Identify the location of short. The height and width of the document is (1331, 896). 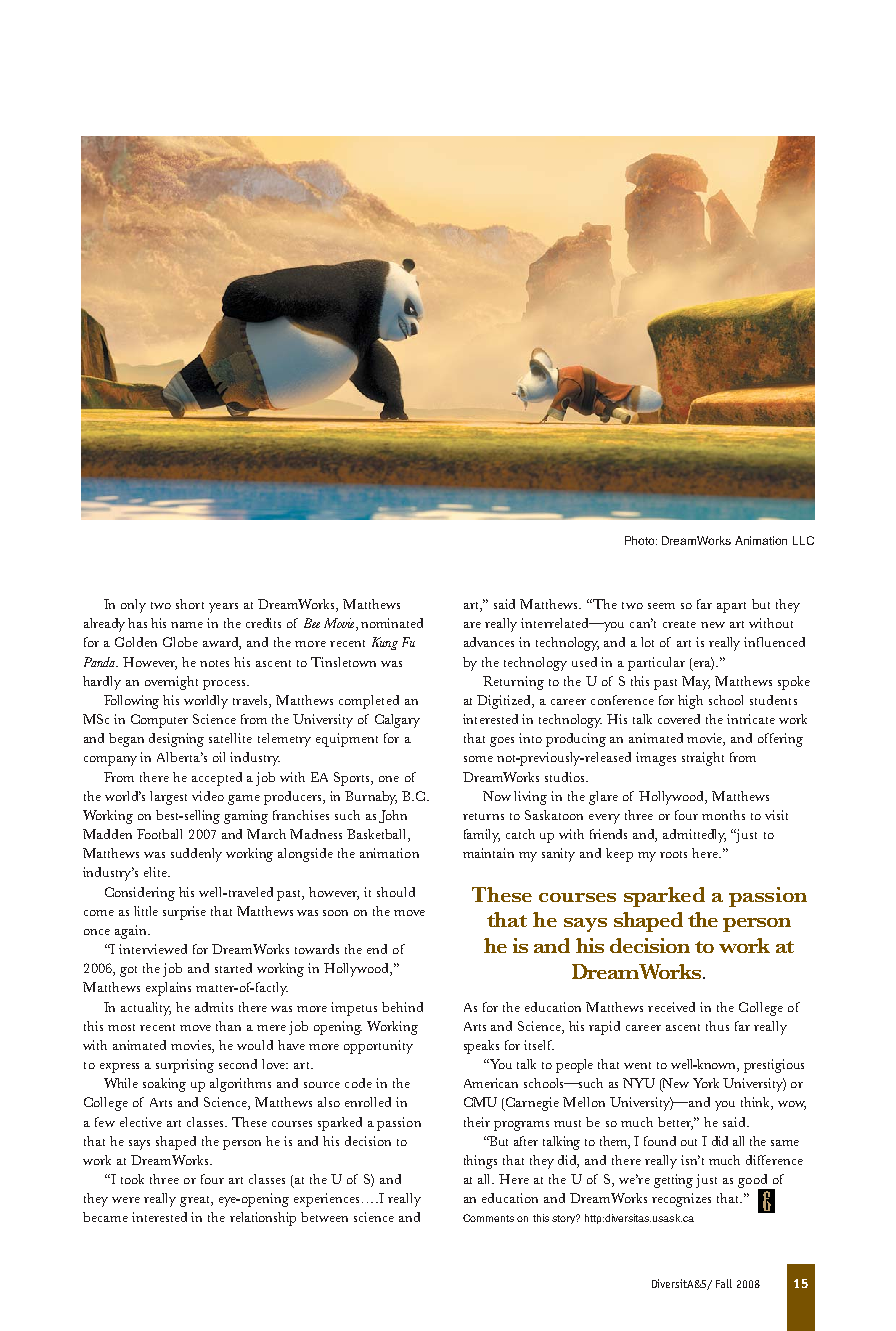
(190, 604).
